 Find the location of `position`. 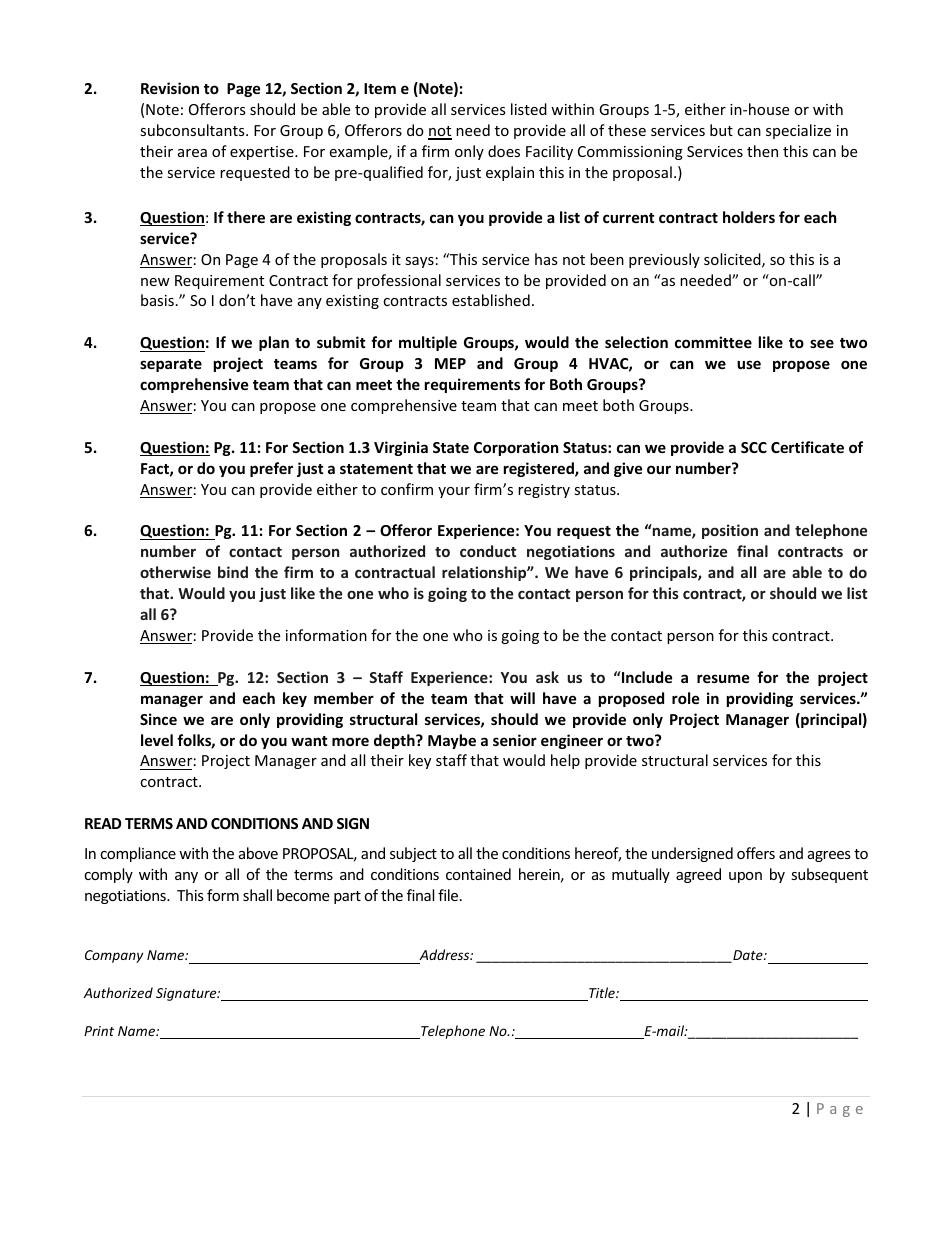

position is located at coordinates (730, 531).
